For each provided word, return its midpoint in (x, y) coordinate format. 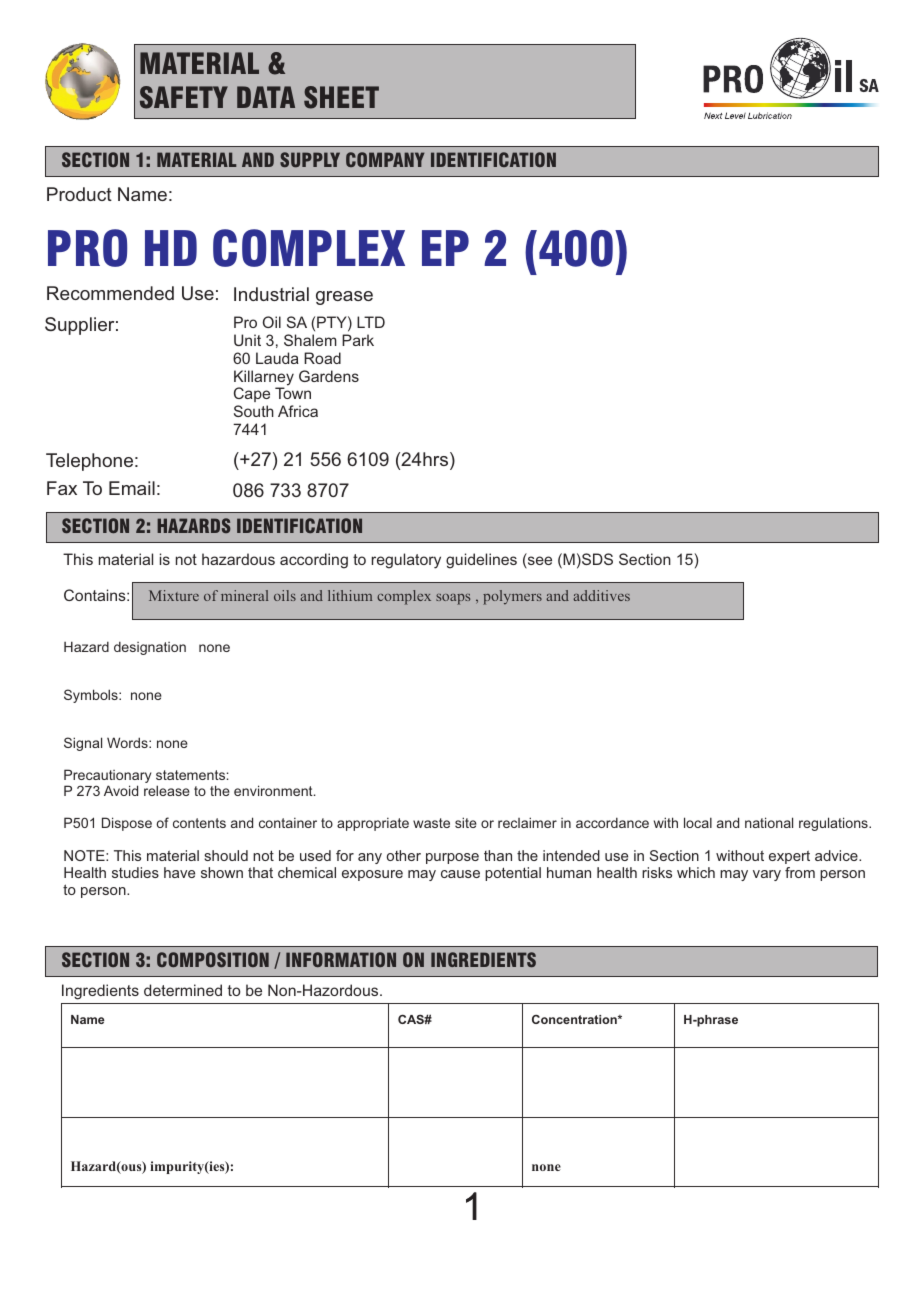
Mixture (174, 595)
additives (601, 595)
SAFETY (184, 97)
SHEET (341, 97)
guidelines (481, 561)
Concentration (575, 1019)
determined (183, 990)
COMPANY (385, 159)
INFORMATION (341, 959)
